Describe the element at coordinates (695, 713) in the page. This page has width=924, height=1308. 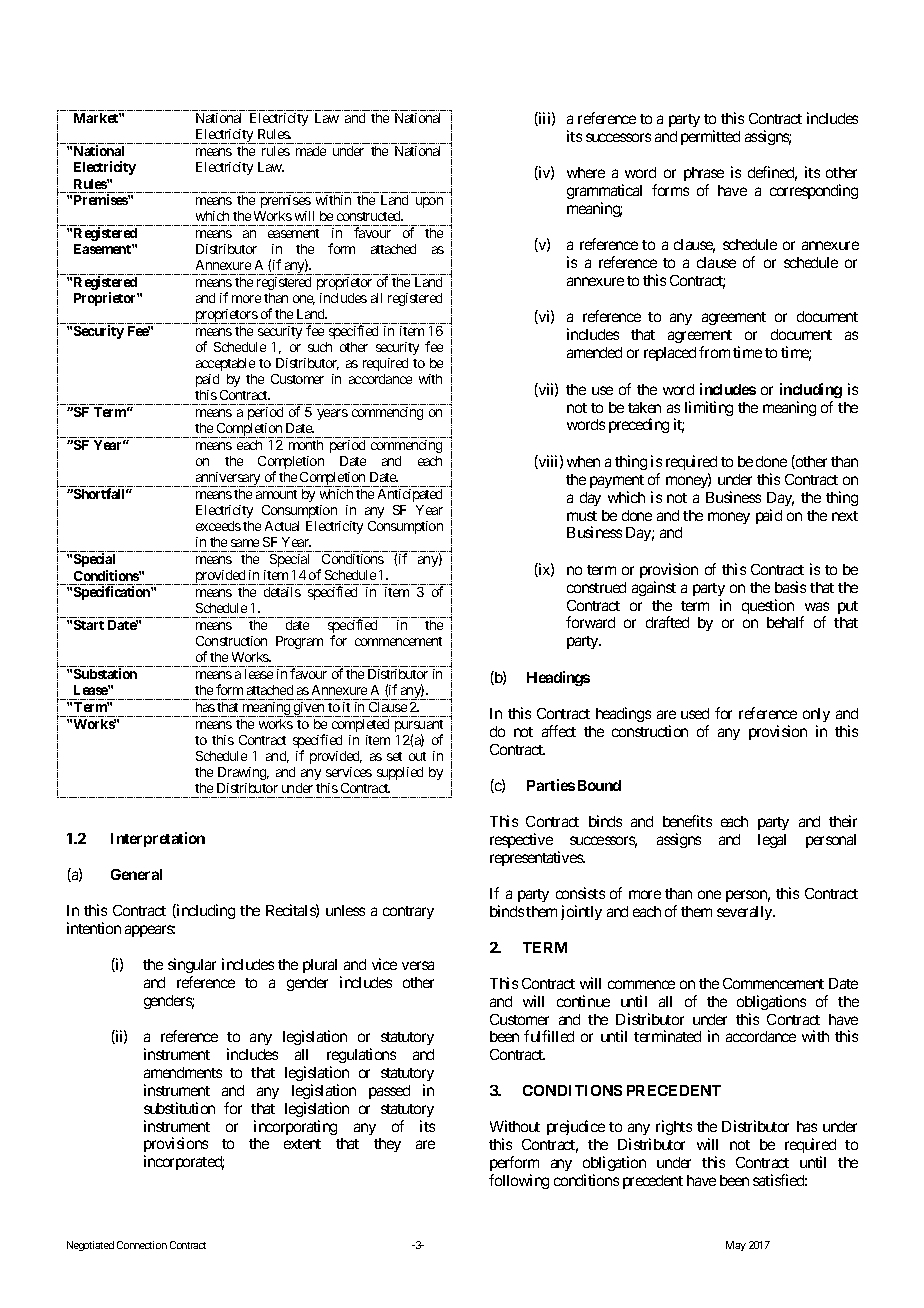
I see `used` at that location.
